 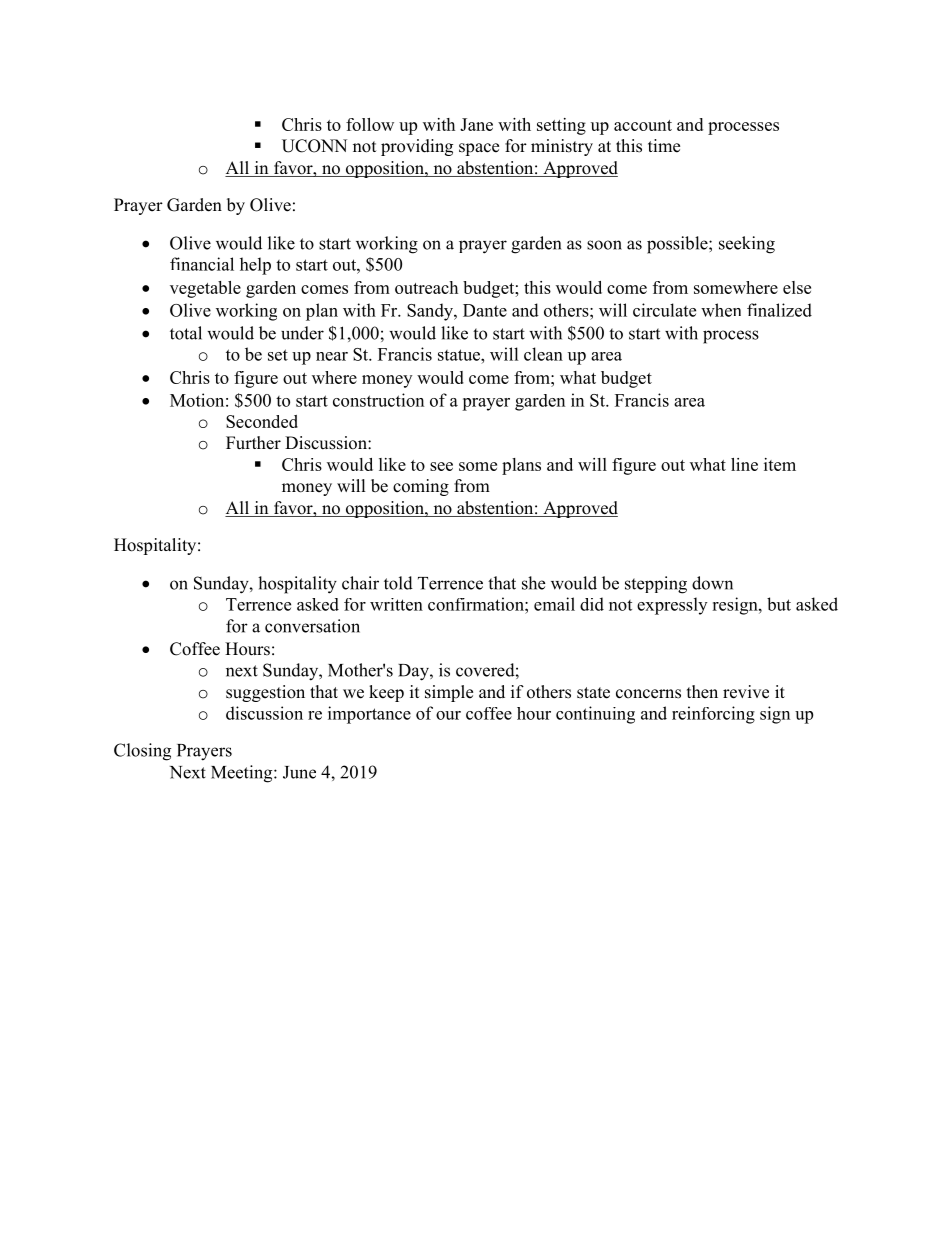 What do you see at coordinates (243, 774) in the screenshot?
I see `Meeting` at bounding box center [243, 774].
